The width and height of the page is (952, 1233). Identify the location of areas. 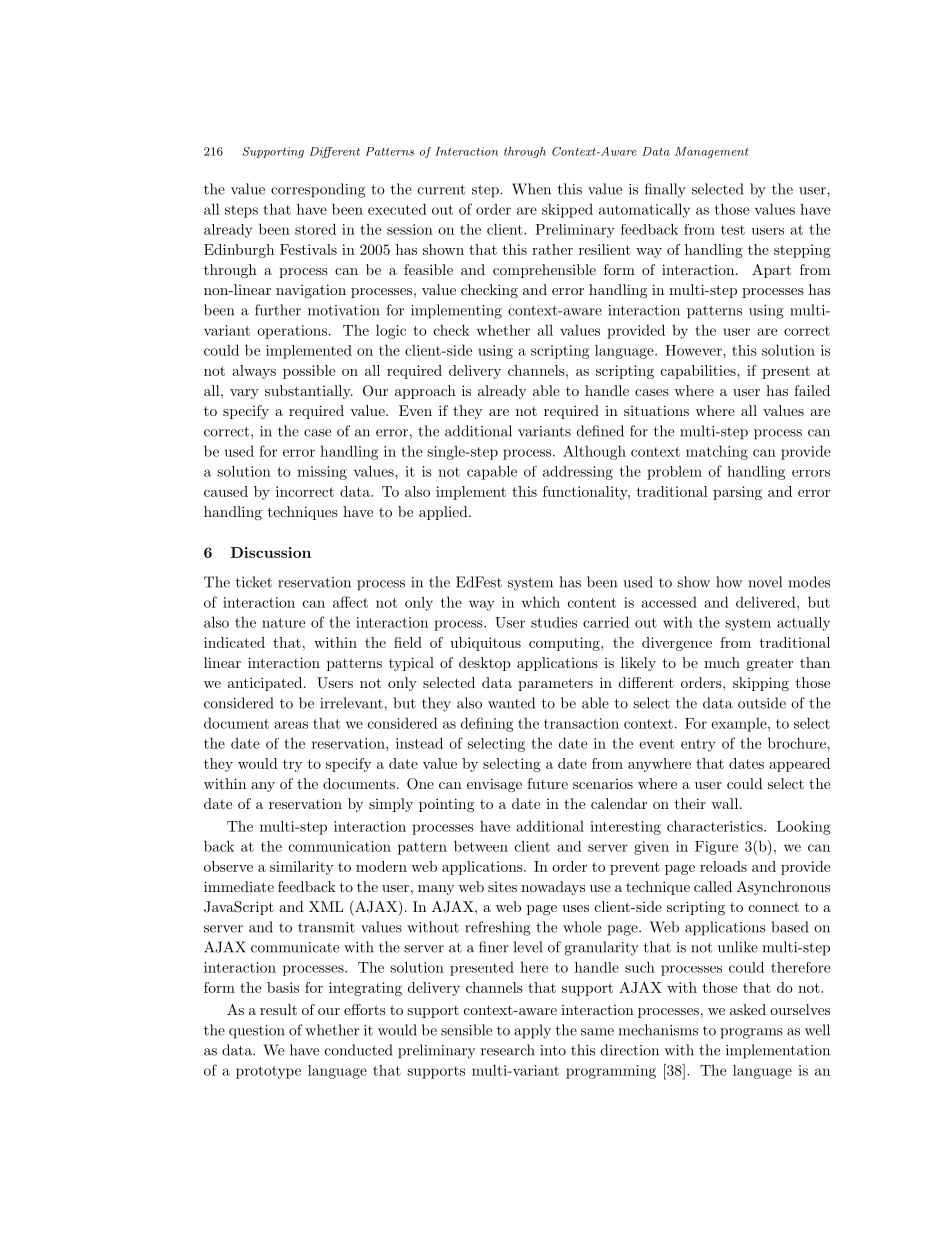
(291, 725).
